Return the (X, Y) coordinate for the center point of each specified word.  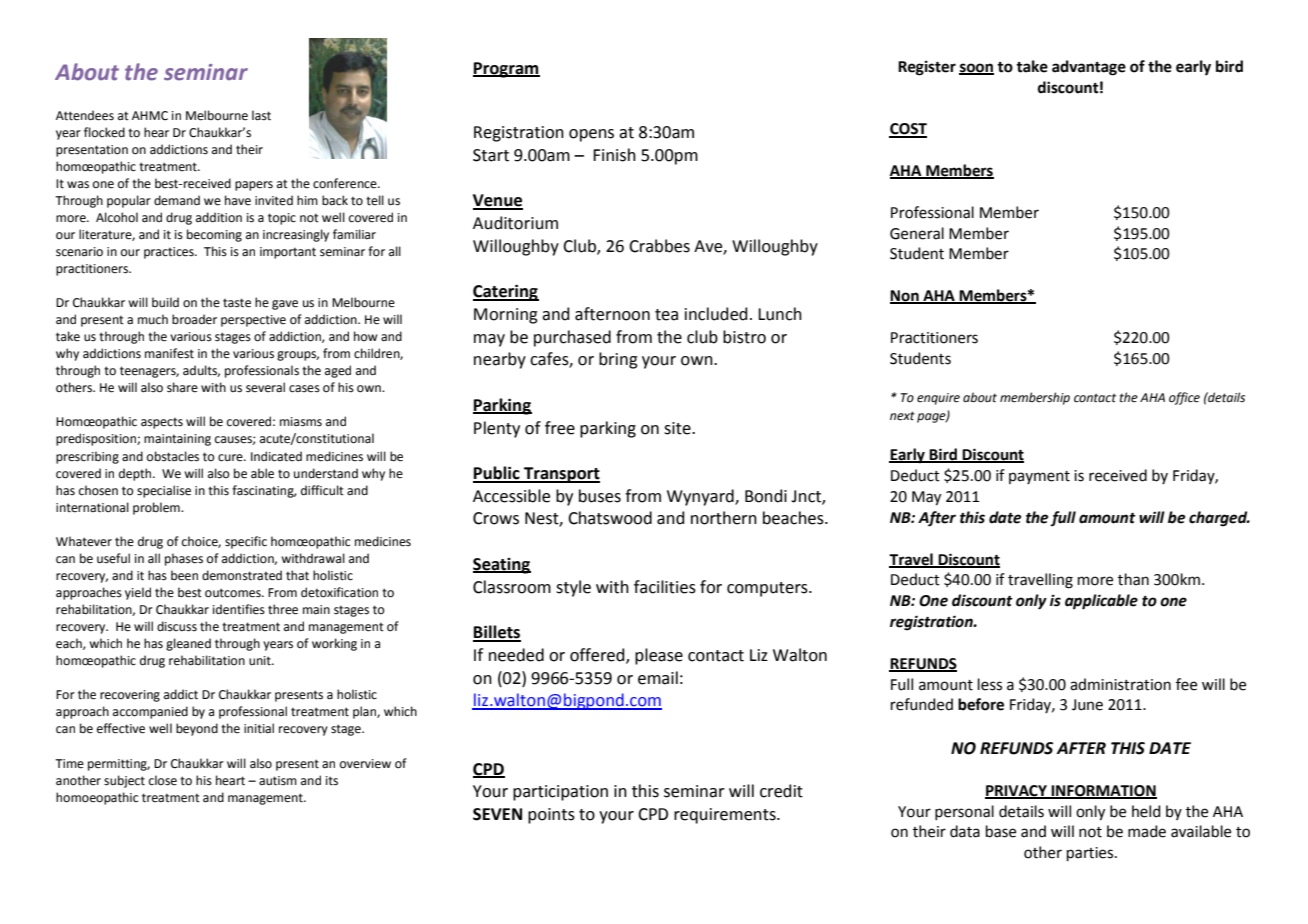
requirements (726, 816)
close (163, 780)
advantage (1089, 68)
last (261, 115)
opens (591, 135)
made (1147, 831)
